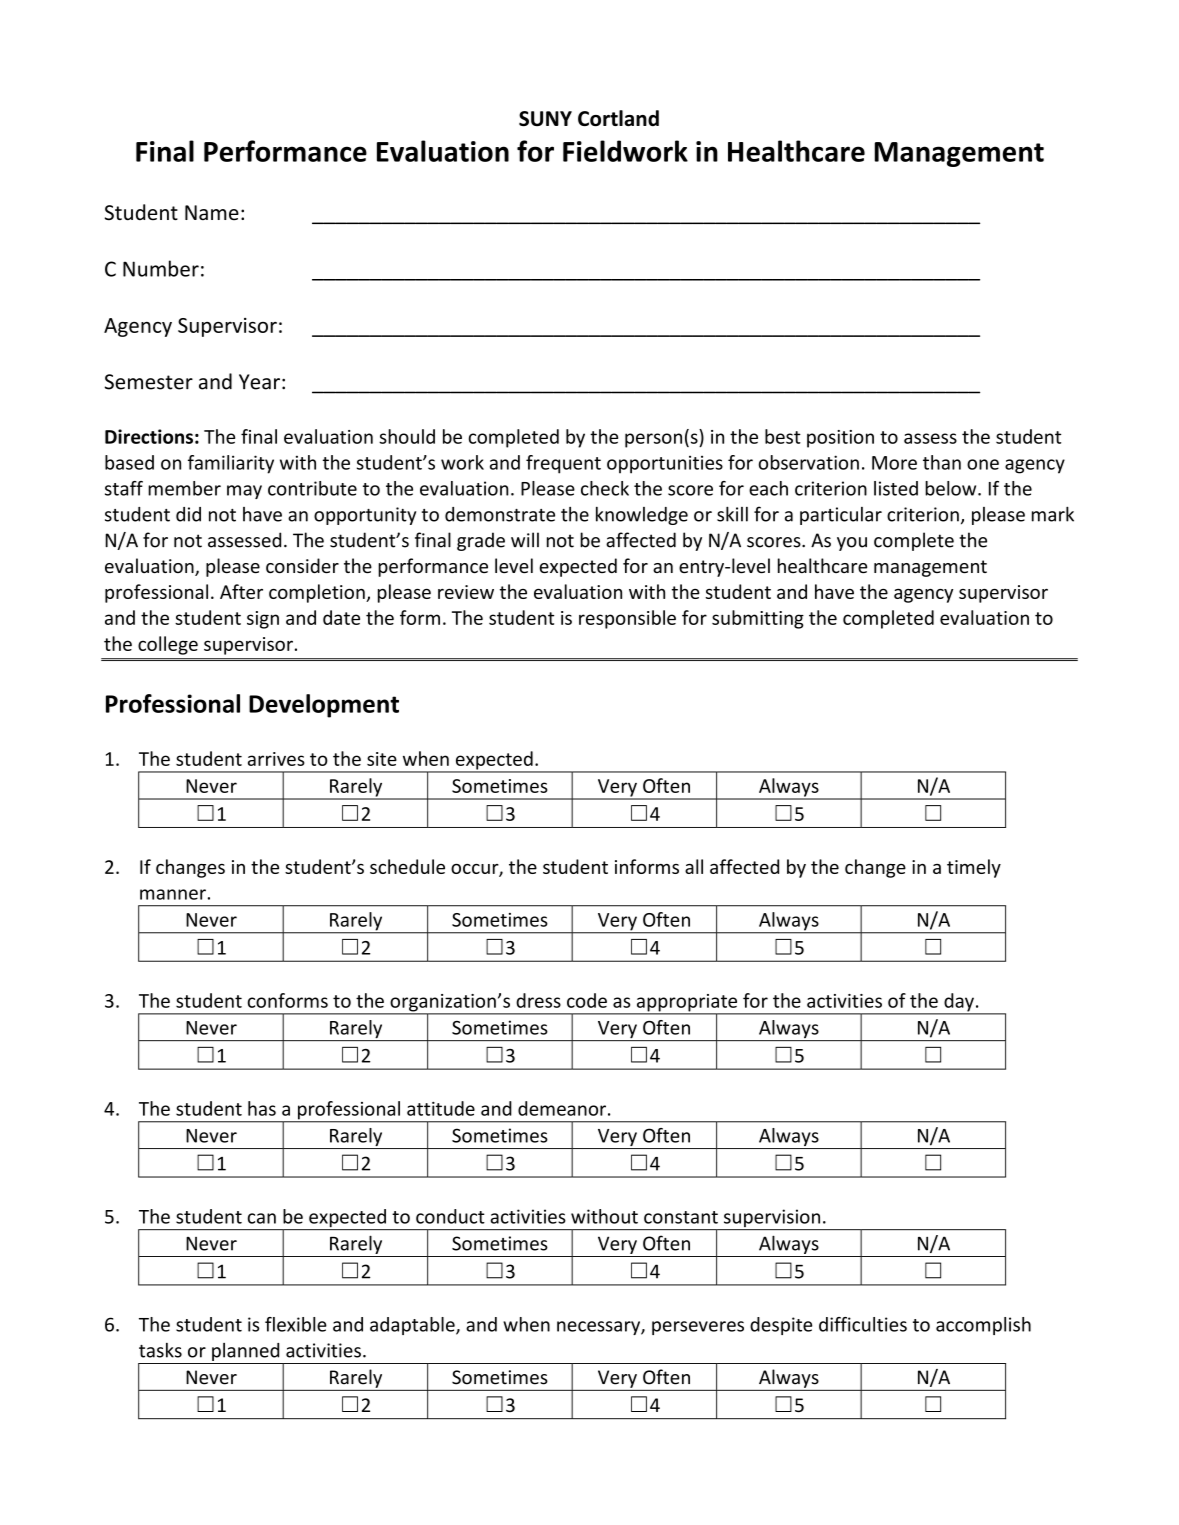 This document has width=1179, height=1525. Describe the element at coordinates (983, 1326) in the document. I see `accomplish` at that location.
